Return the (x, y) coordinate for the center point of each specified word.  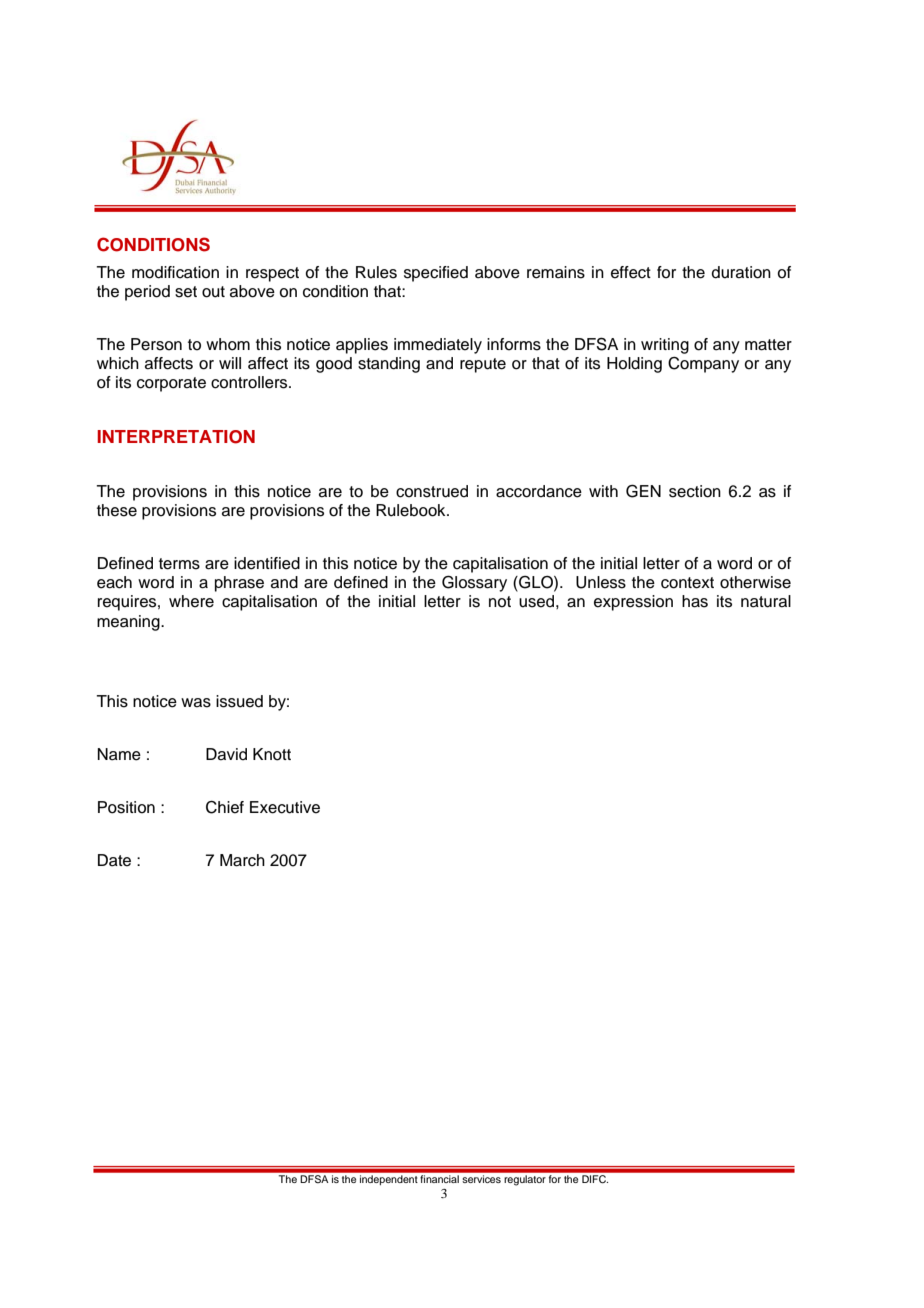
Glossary (474, 583)
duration (741, 272)
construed (432, 491)
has (695, 601)
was (196, 703)
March (242, 860)
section (695, 491)
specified (436, 274)
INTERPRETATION (176, 437)
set (186, 292)
